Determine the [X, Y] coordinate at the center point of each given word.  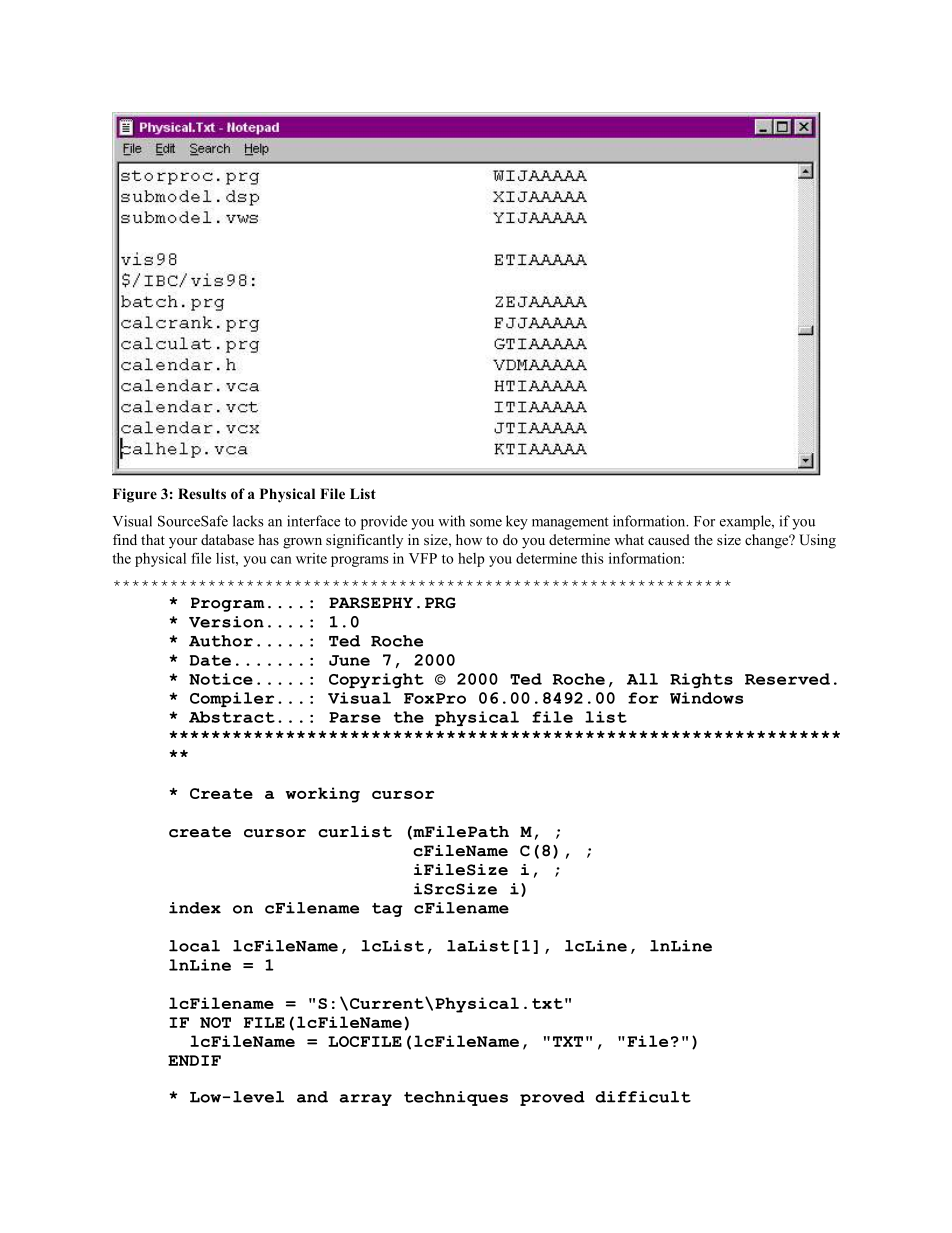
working [323, 795]
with [451, 521]
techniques [456, 1098]
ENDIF [194, 1060]
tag [387, 910]
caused [669, 539]
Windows [706, 698]
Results [202, 493]
